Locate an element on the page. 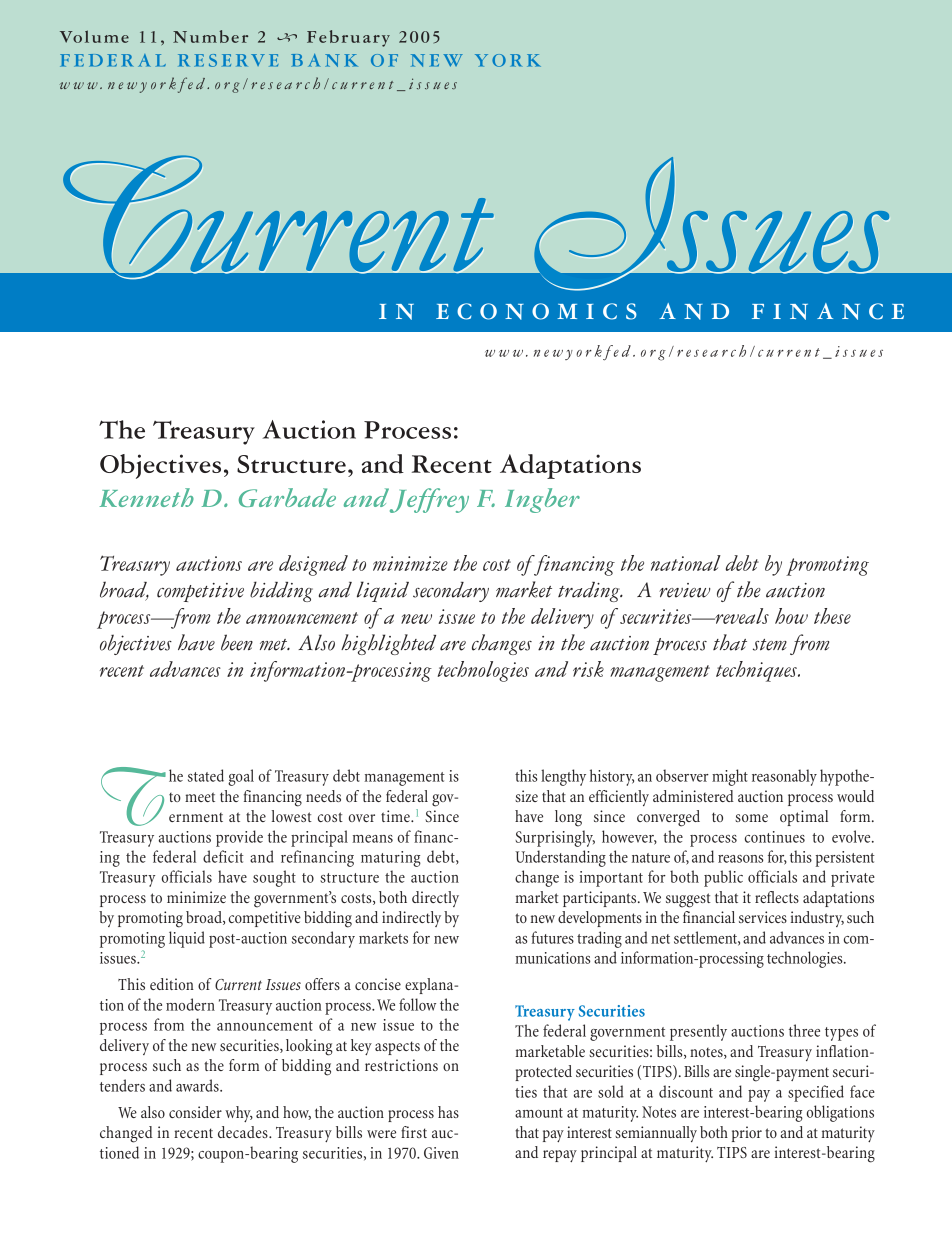 This image has height=1233, width=952. prior is located at coordinates (747, 1134).
